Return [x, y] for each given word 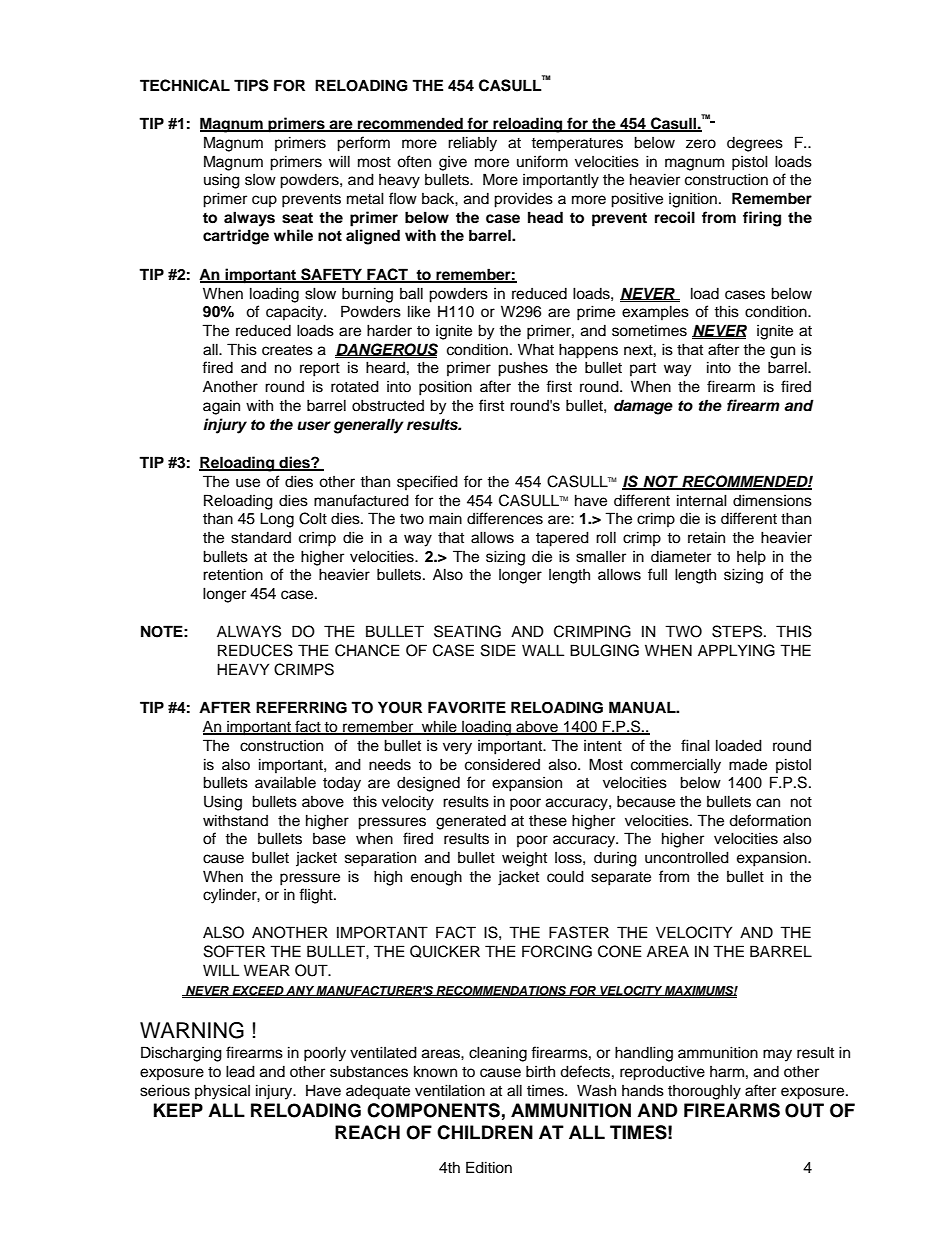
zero [701, 144]
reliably [472, 144]
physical [222, 1092]
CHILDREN [485, 1132]
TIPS [251, 85]
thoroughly [704, 1092]
